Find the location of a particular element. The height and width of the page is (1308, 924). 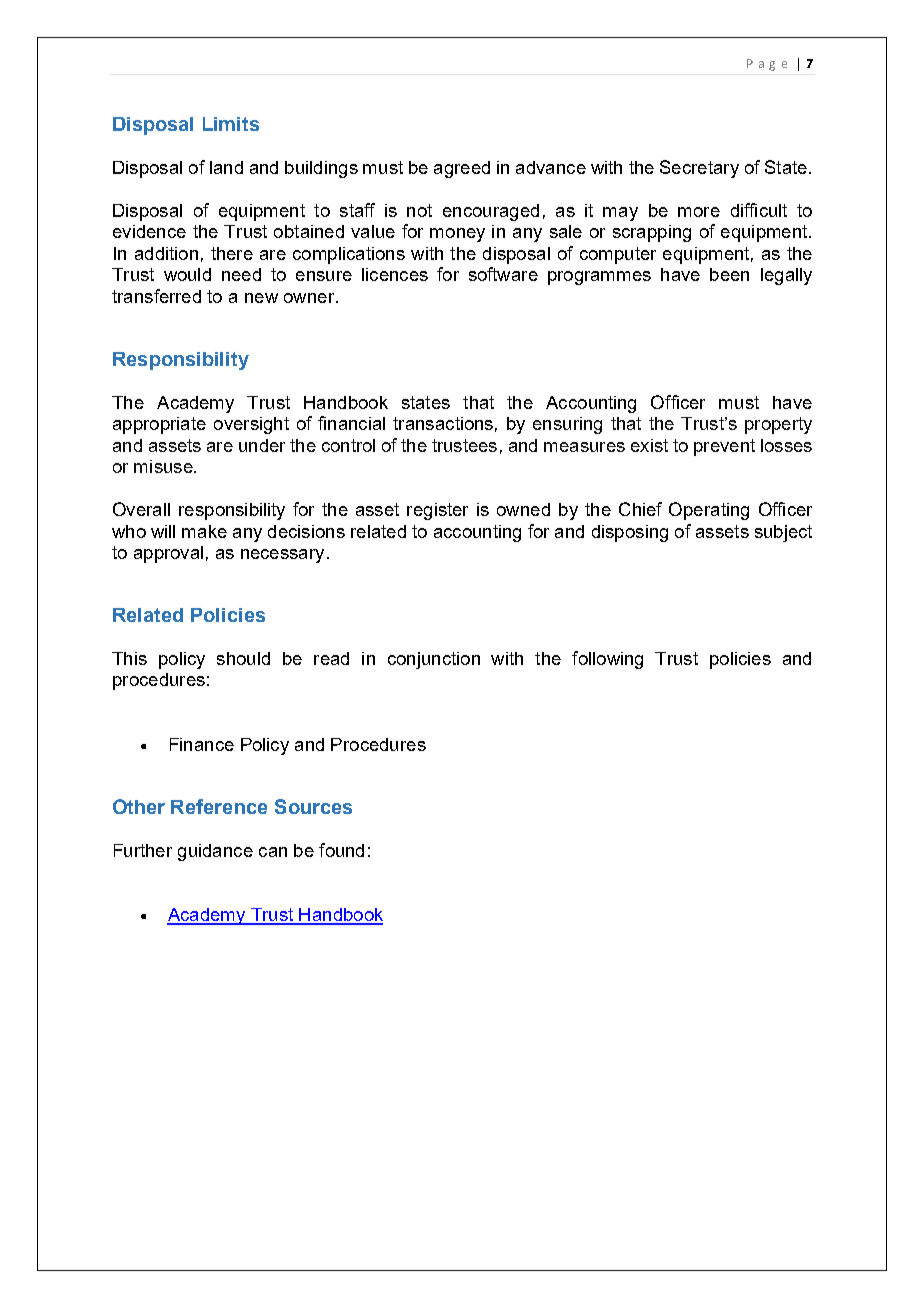

approval is located at coordinates (168, 554).
